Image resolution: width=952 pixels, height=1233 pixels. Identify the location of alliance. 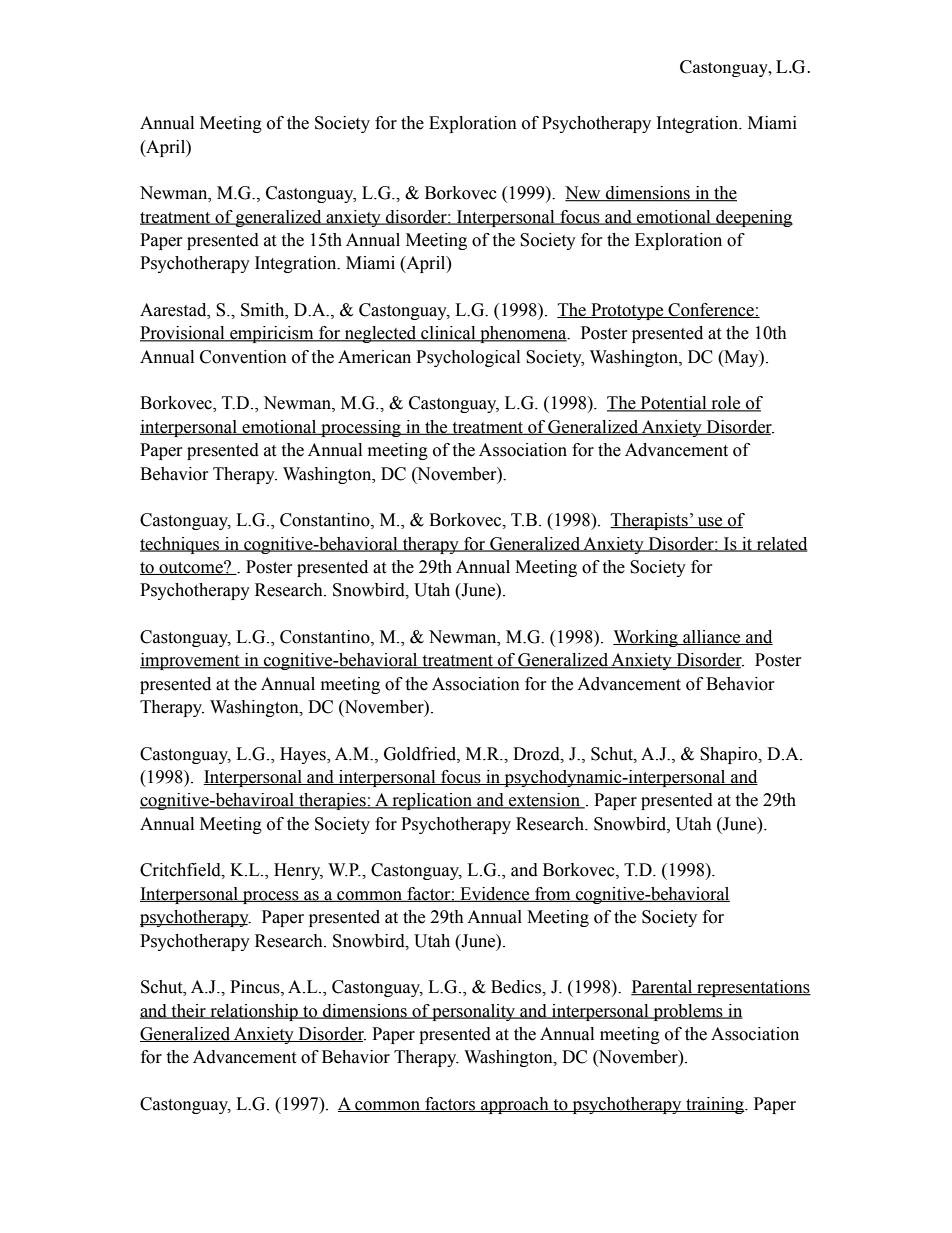
(712, 637).
